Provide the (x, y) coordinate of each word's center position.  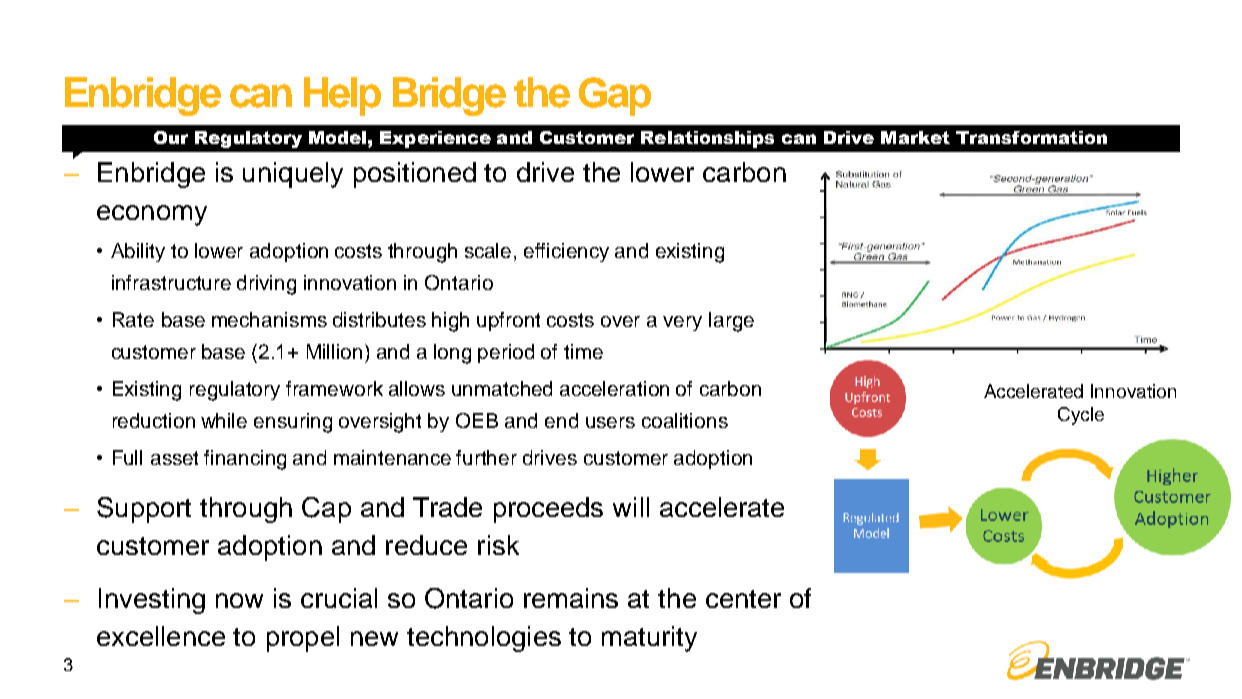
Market (915, 137)
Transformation (1031, 137)
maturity (649, 639)
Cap (326, 510)
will (631, 507)
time (583, 351)
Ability (138, 252)
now (239, 600)
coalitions (685, 420)
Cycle (1081, 416)
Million (334, 351)
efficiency (566, 252)
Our (171, 137)
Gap (615, 96)
